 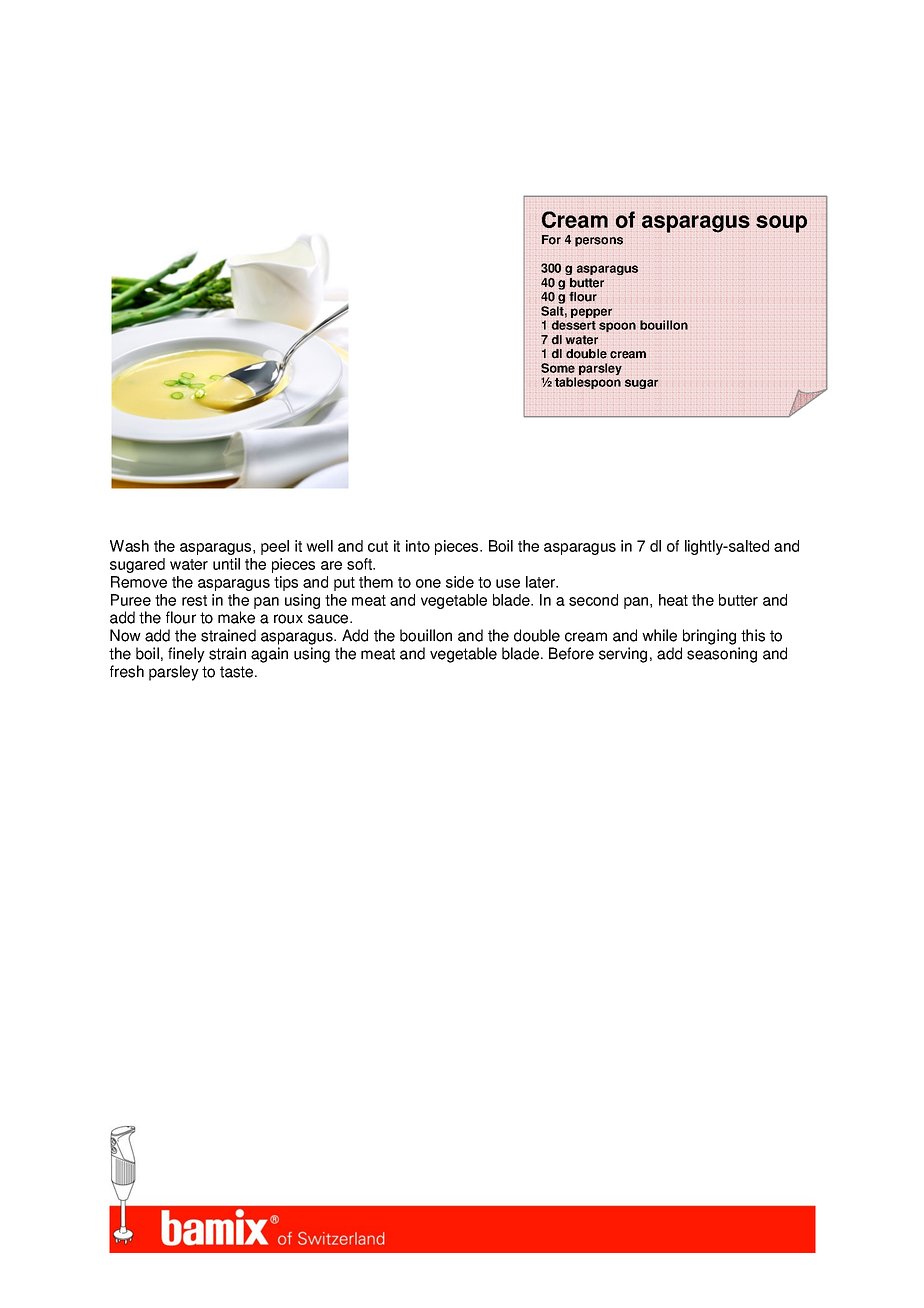 I want to click on seasoning, so click(x=722, y=655).
